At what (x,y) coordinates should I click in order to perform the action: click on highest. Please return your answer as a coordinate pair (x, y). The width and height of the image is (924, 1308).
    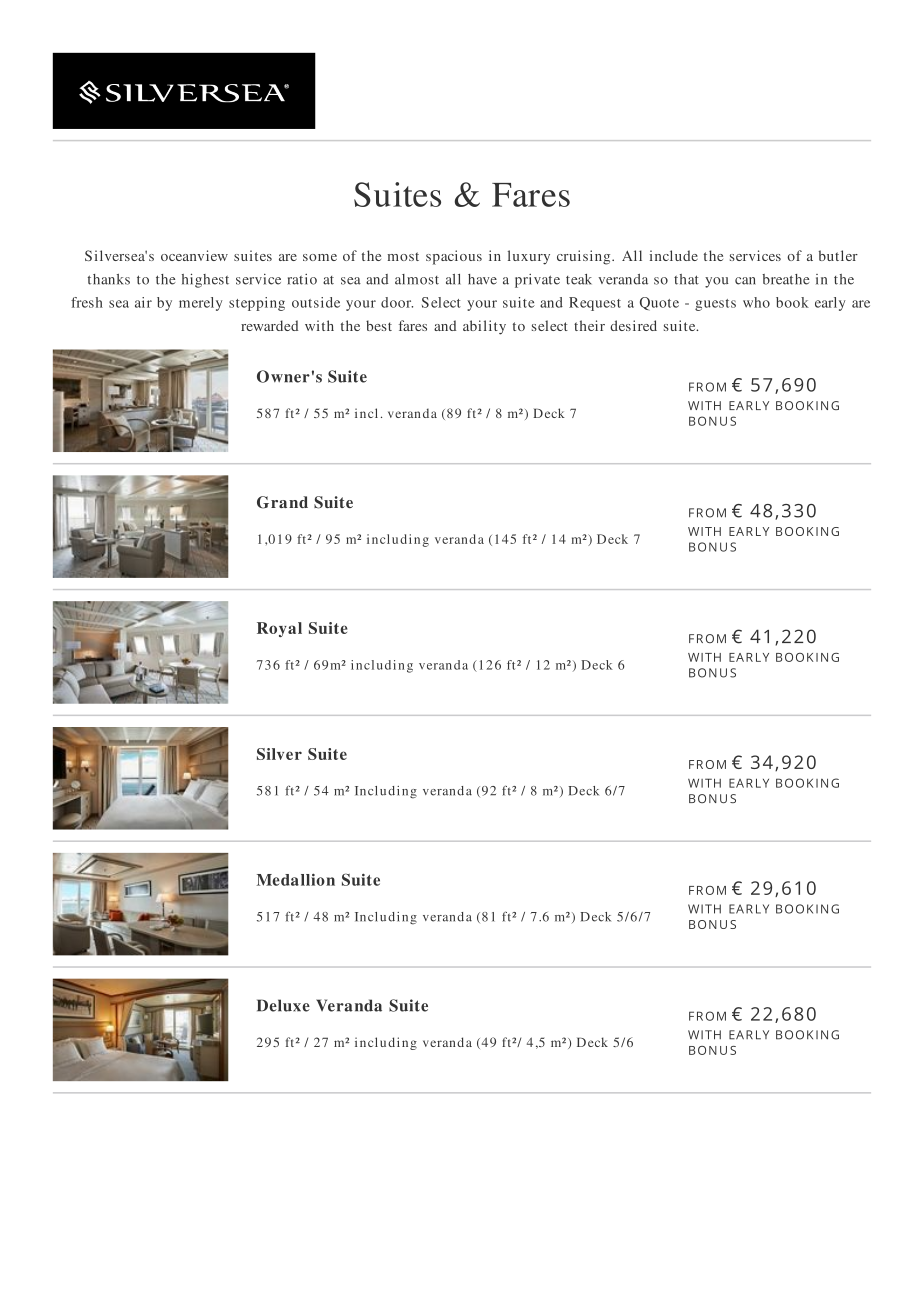
    Looking at the image, I should click on (205, 280).
